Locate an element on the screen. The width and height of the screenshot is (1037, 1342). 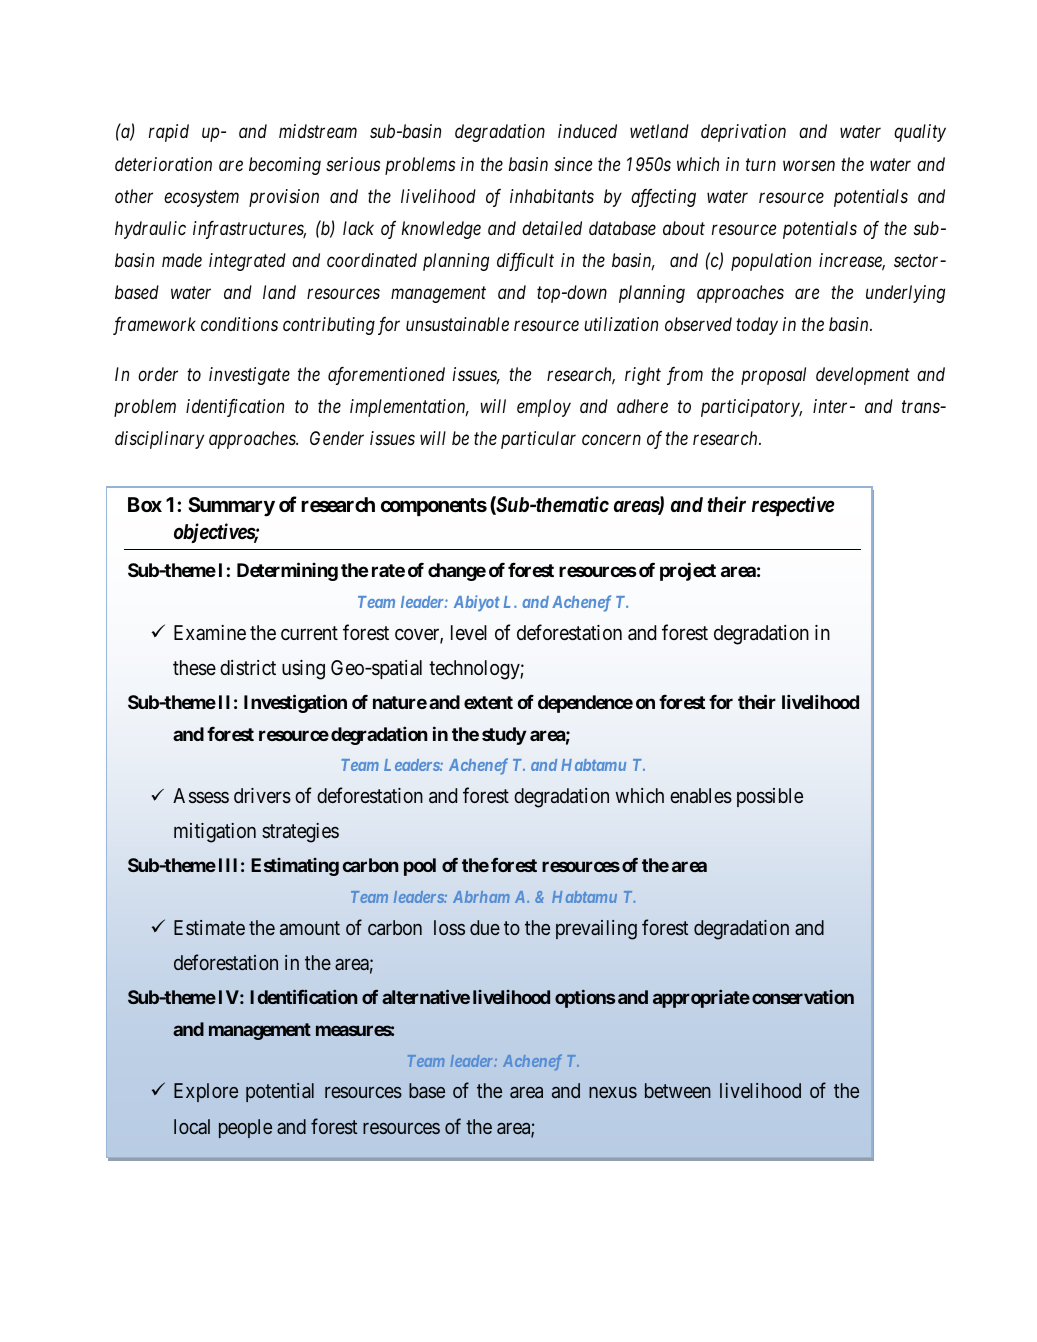
worsen is located at coordinates (809, 165).
